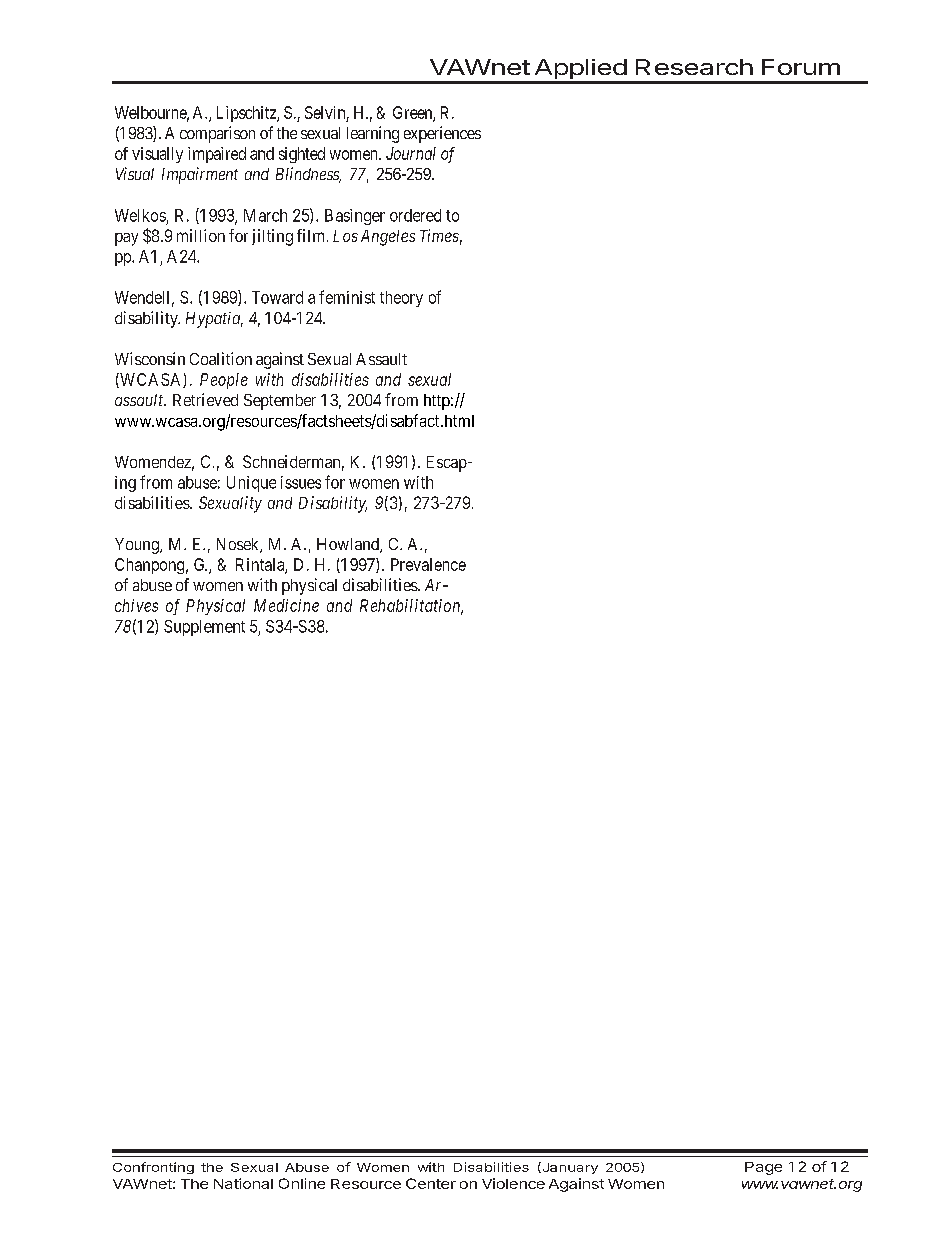 Image resolution: width=952 pixels, height=1233 pixels. I want to click on Prevalence, so click(428, 564).
